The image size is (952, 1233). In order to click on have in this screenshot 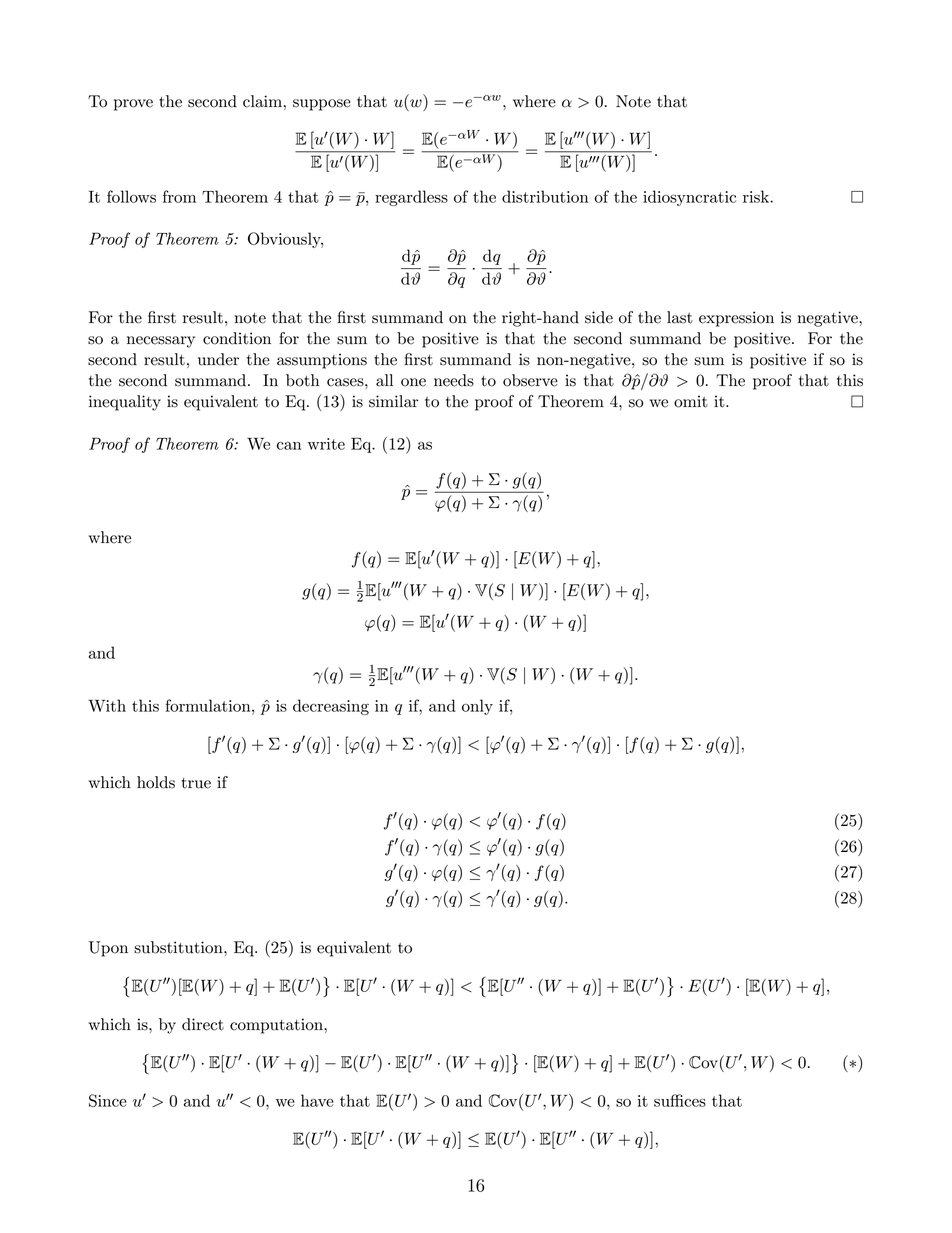, I will do `click(317, 1100)`.
